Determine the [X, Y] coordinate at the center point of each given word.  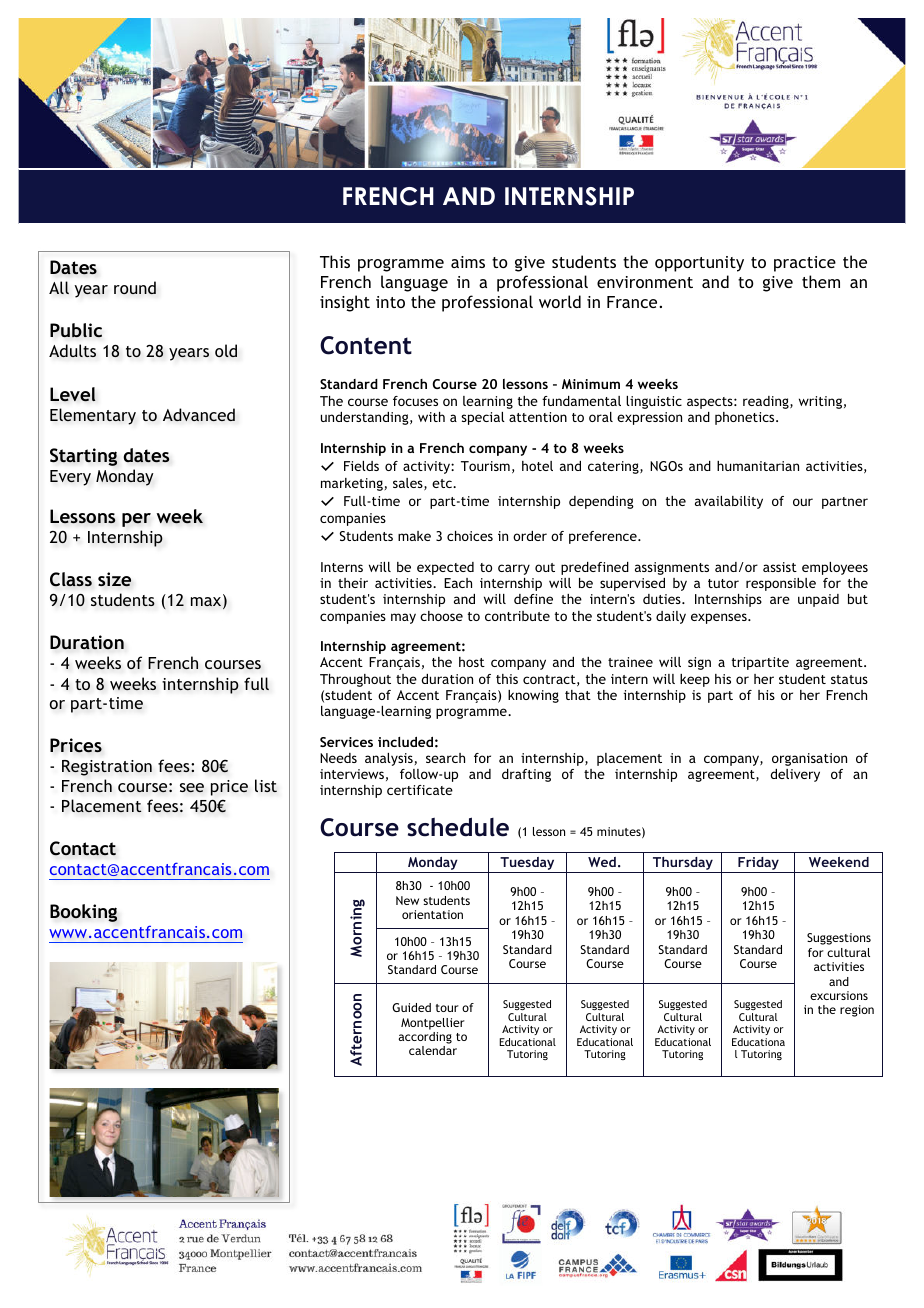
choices [470, 536]
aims [468, 262]
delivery [795, 775]
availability [729, 502]
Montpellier [433, 1024]
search [445, 758]
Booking [83, 913]
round [135, 288]
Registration [107, 768]
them [821, 281]
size [114, 579]
